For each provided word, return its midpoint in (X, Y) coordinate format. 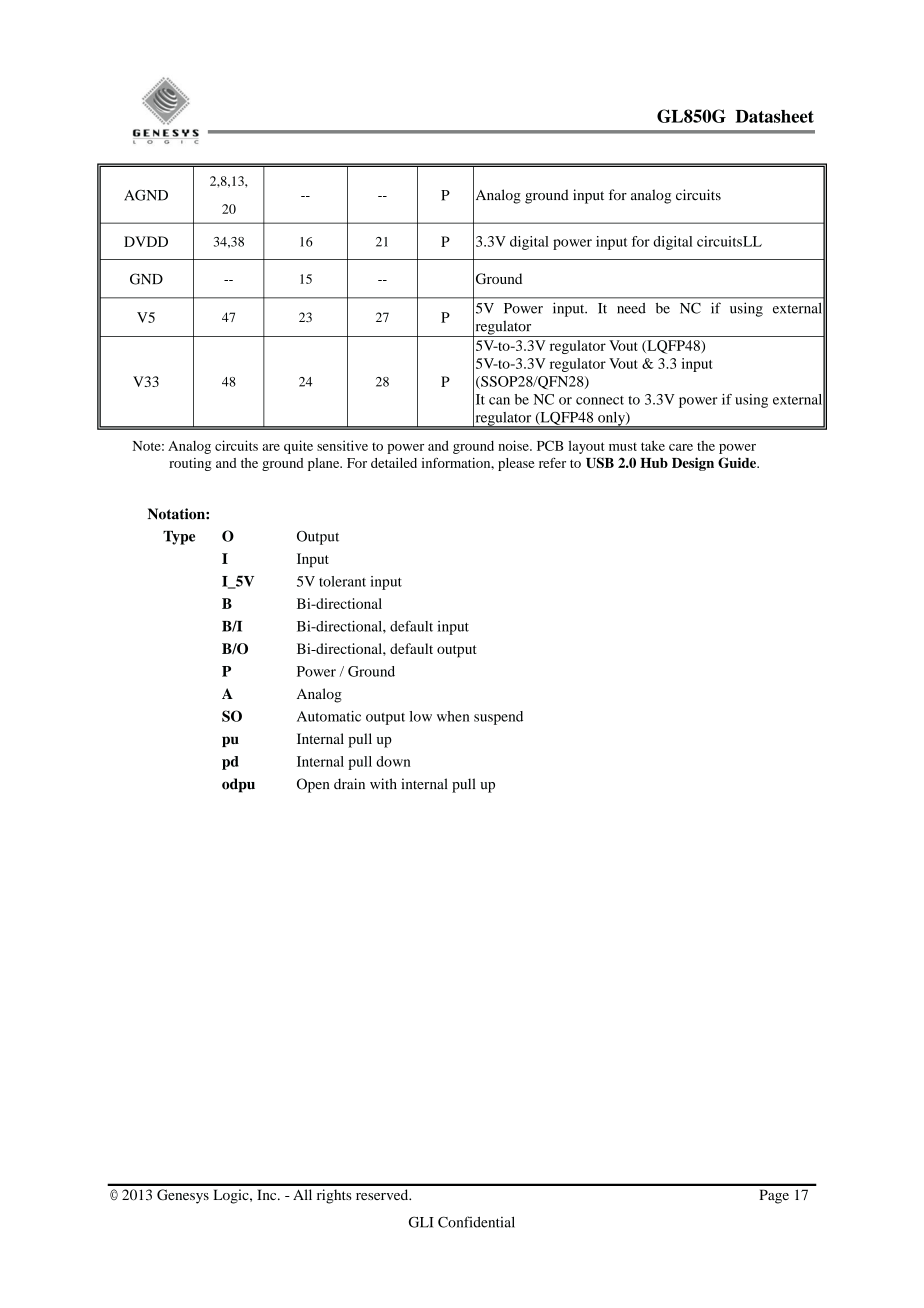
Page (774, 1196)
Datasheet (775, 116)
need (631, 308)
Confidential (476, 1222)
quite (298, 447)
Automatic (329, 716)
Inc (268, 1194)
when (453, 716)
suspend (498, 718)
